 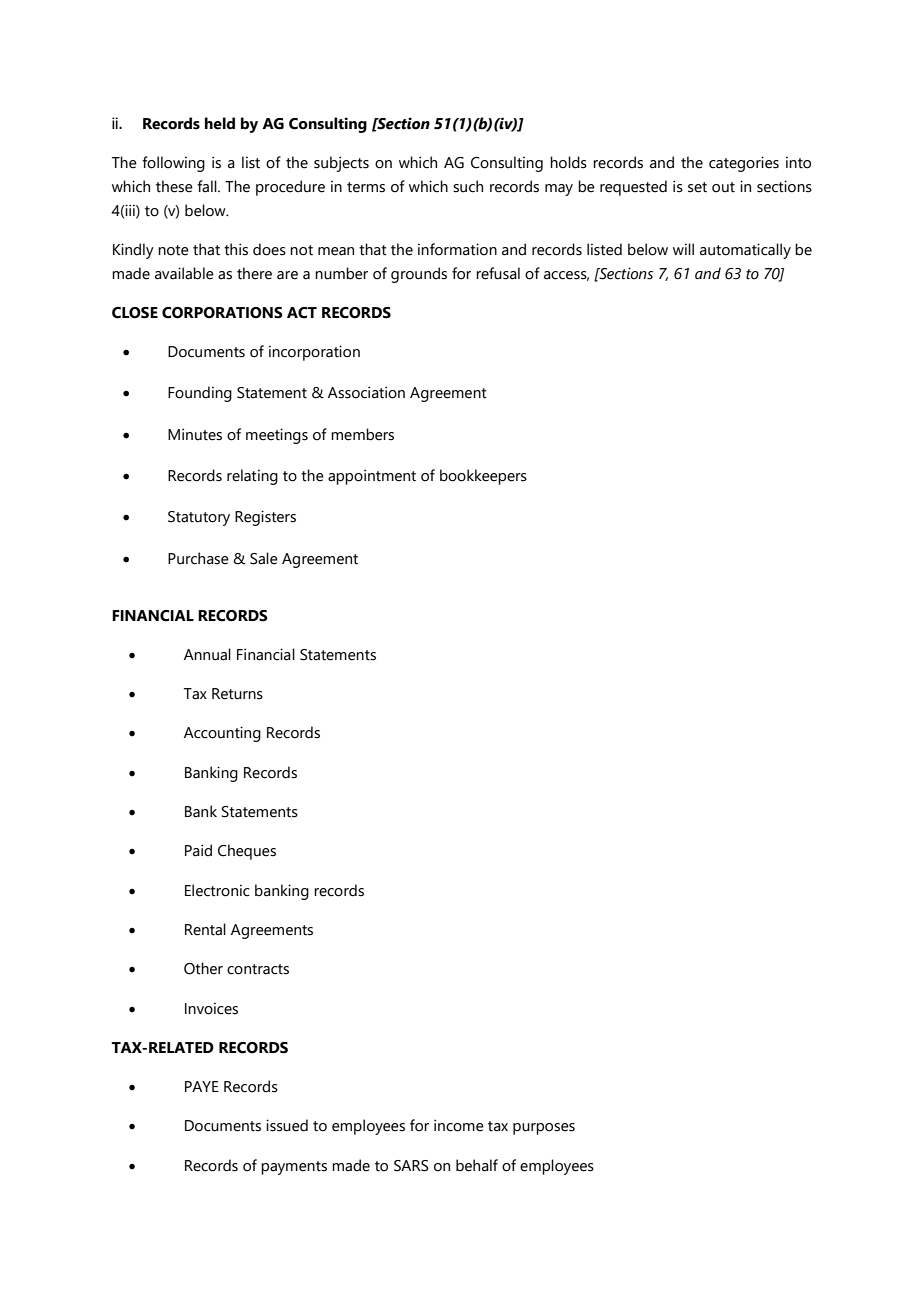 I want to click on PAYE, so click(x=202, y=1086).
